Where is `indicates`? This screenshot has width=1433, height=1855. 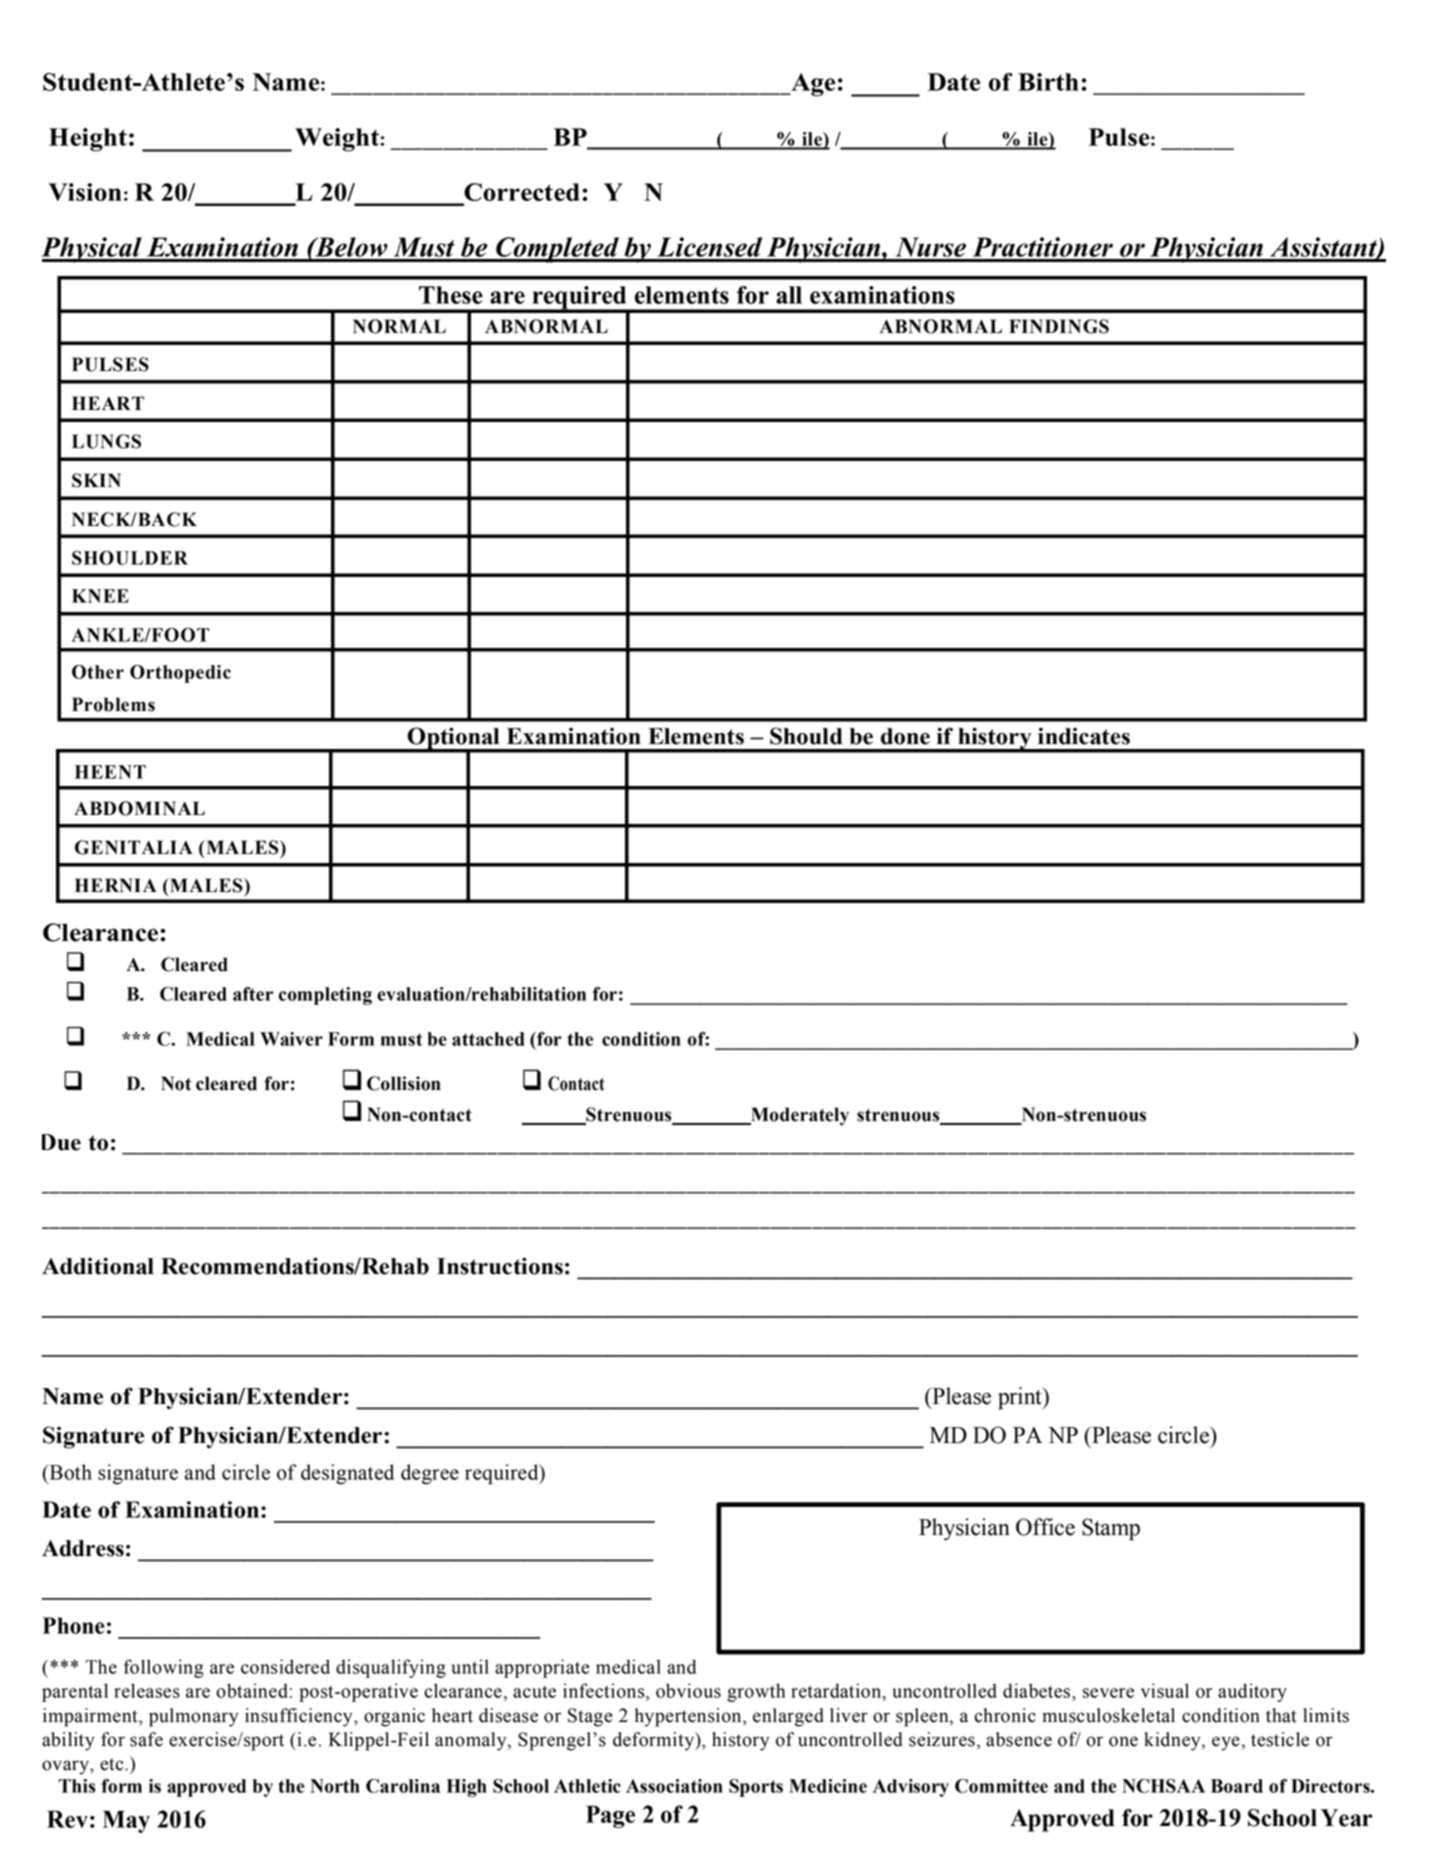
indicates is located at coordinates (1084, 736).
